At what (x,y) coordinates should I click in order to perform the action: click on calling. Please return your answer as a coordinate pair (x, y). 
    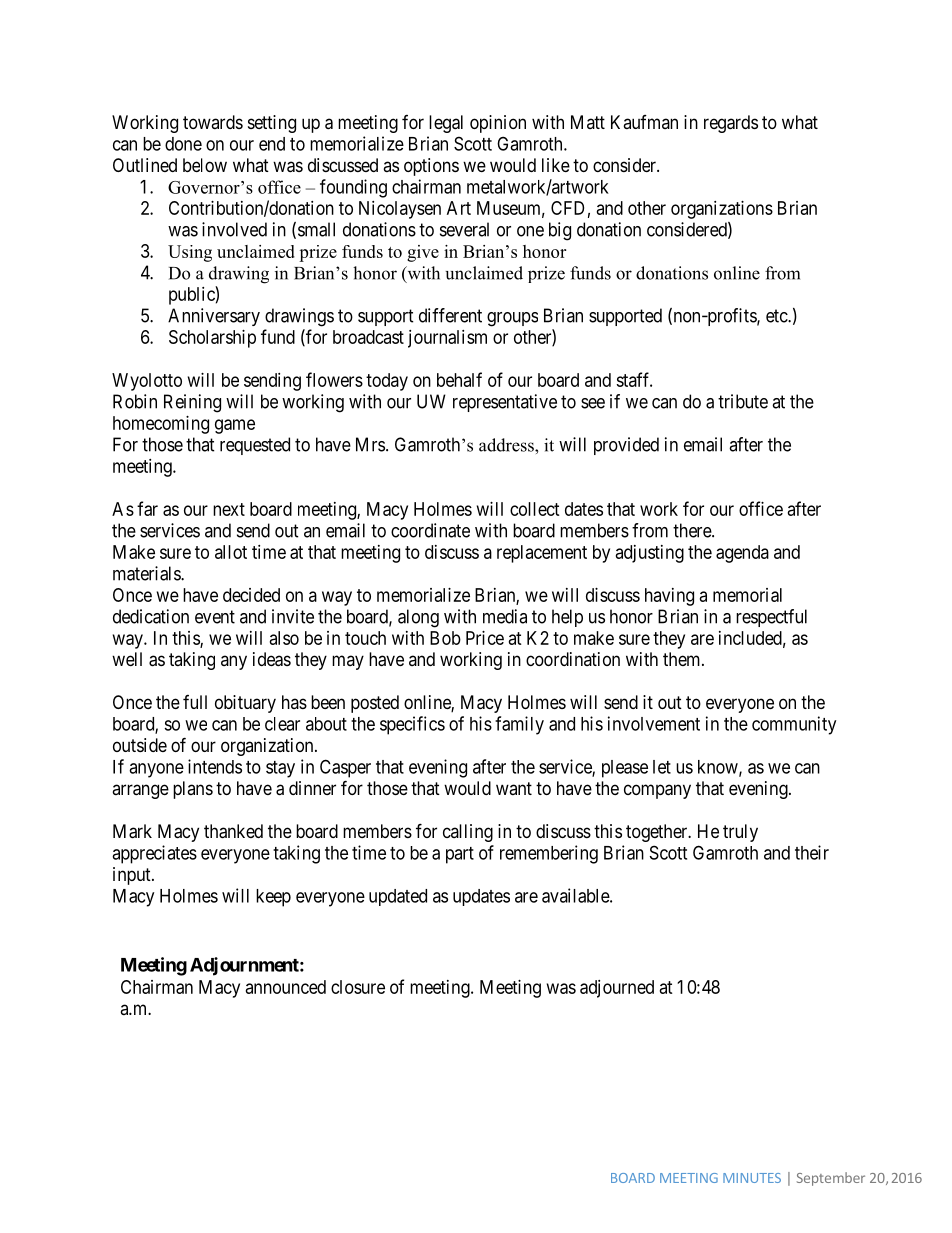
    Looking at the image, I should click on (468, 833).
